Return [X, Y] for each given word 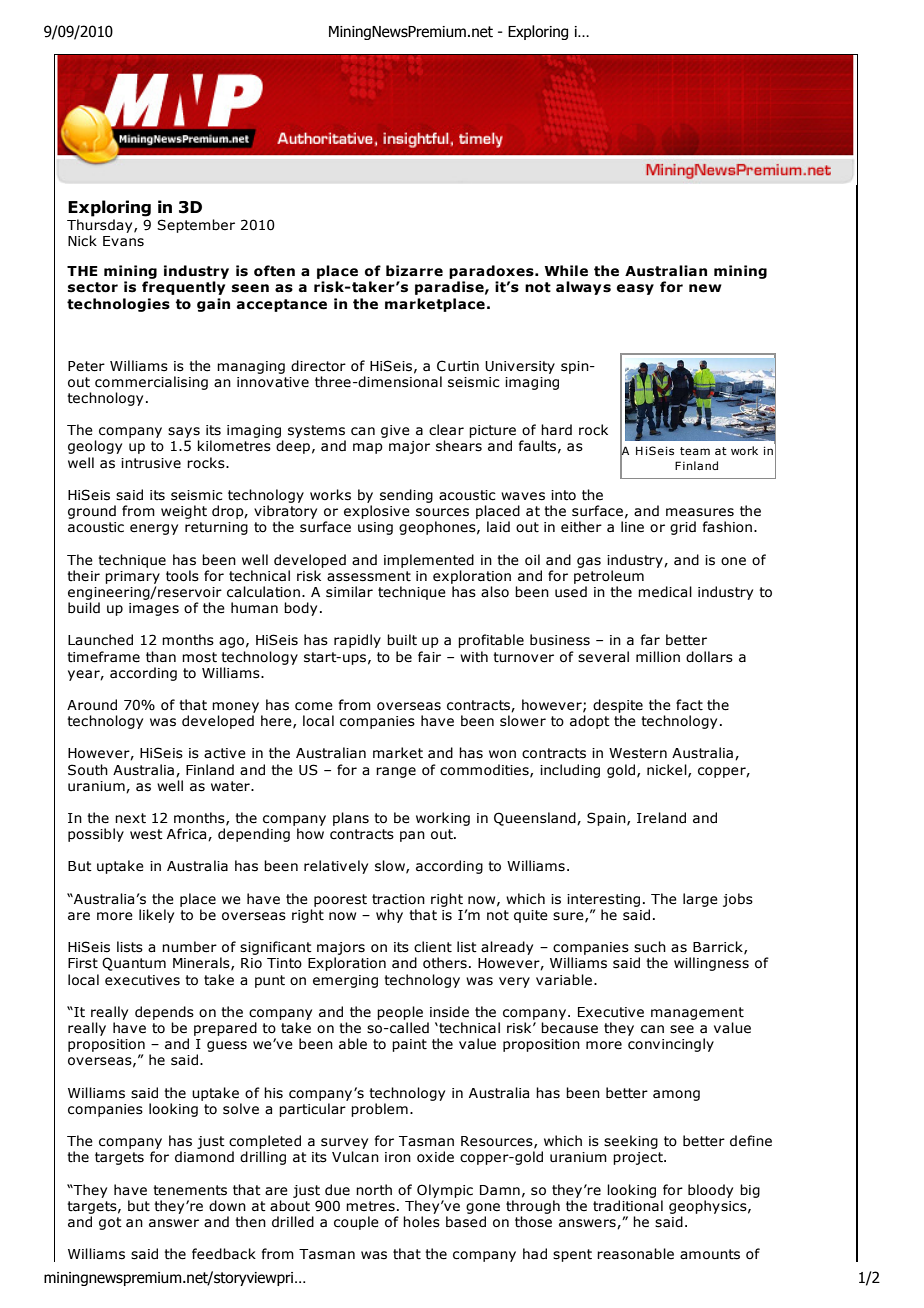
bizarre [414, 271]
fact [689, 705]
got [110, 1223]
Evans [123, 241]
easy [635, 289]
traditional [628, 1206]
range [396, 772]
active [225, 753]
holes [421, 1222]
